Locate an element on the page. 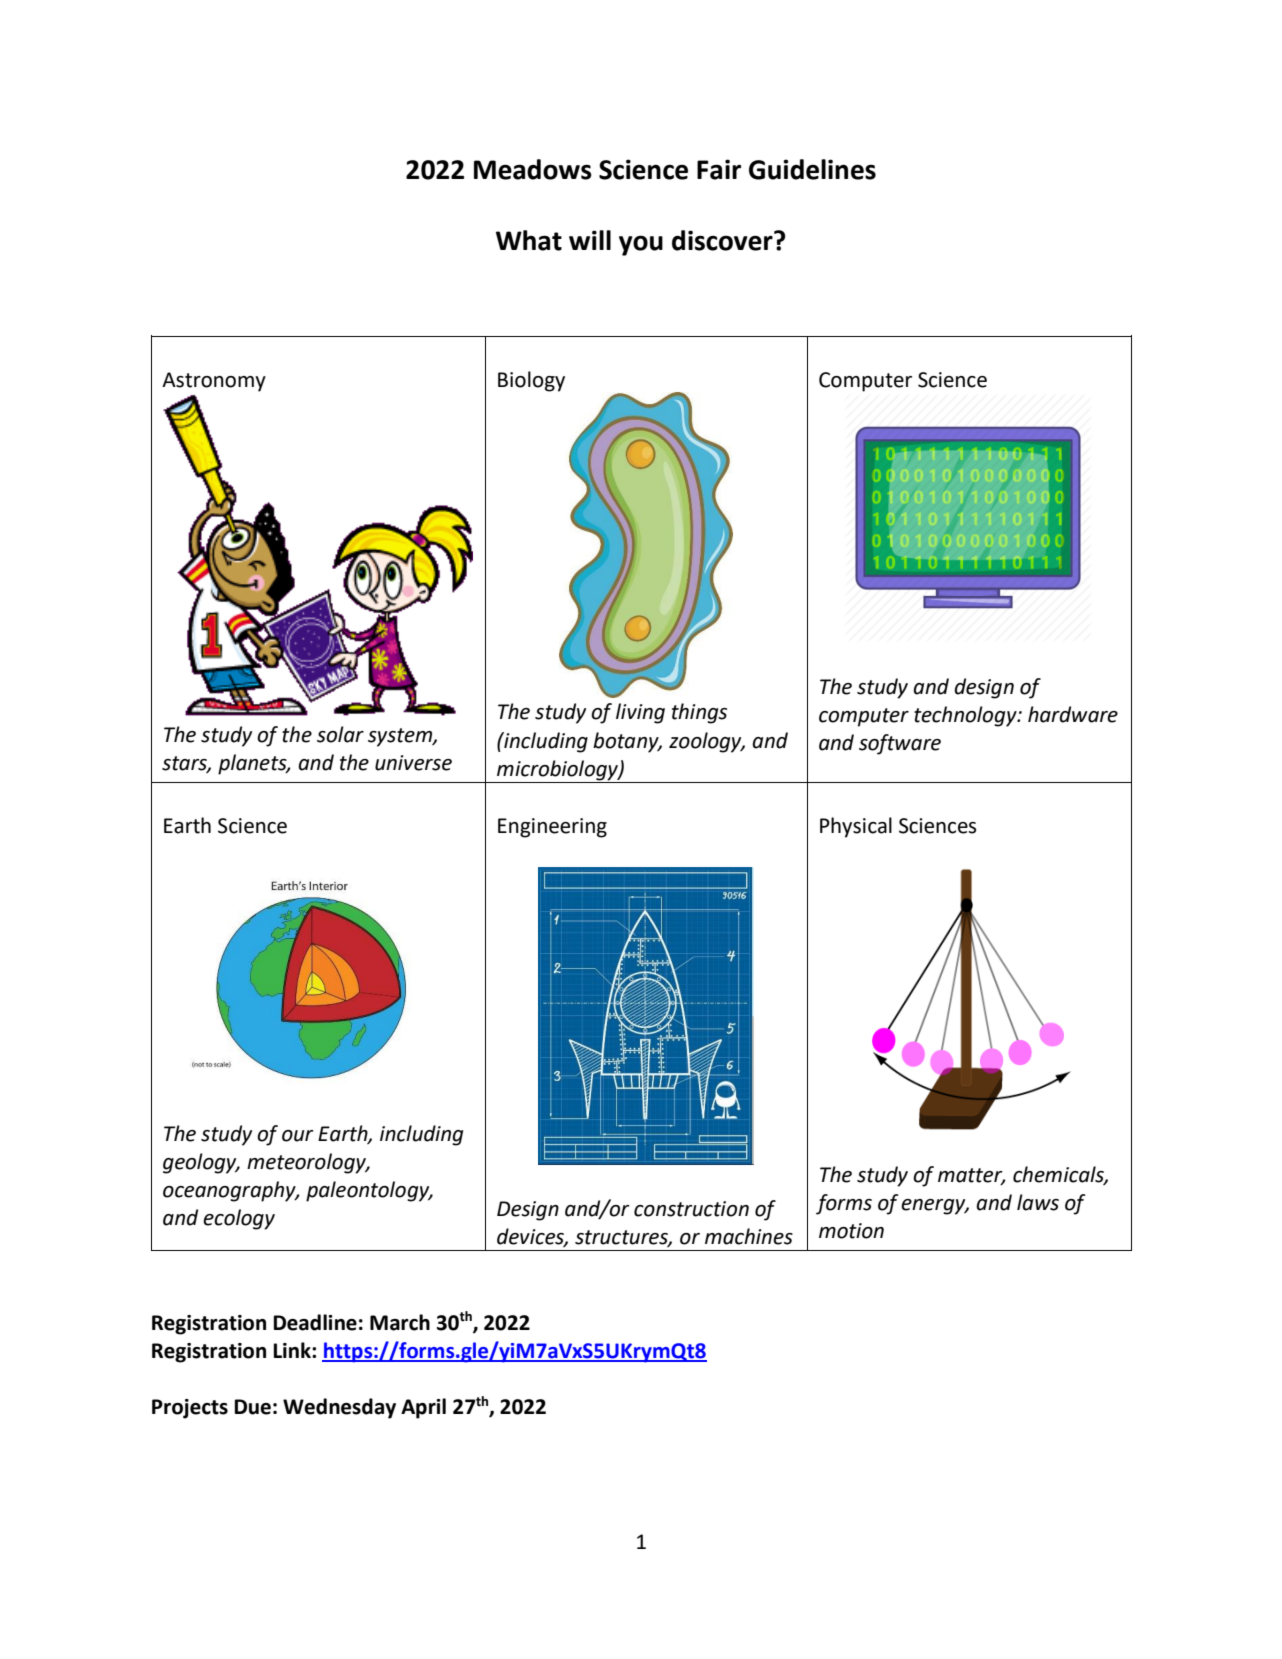  Link is located at coordinates (293, 1350).
